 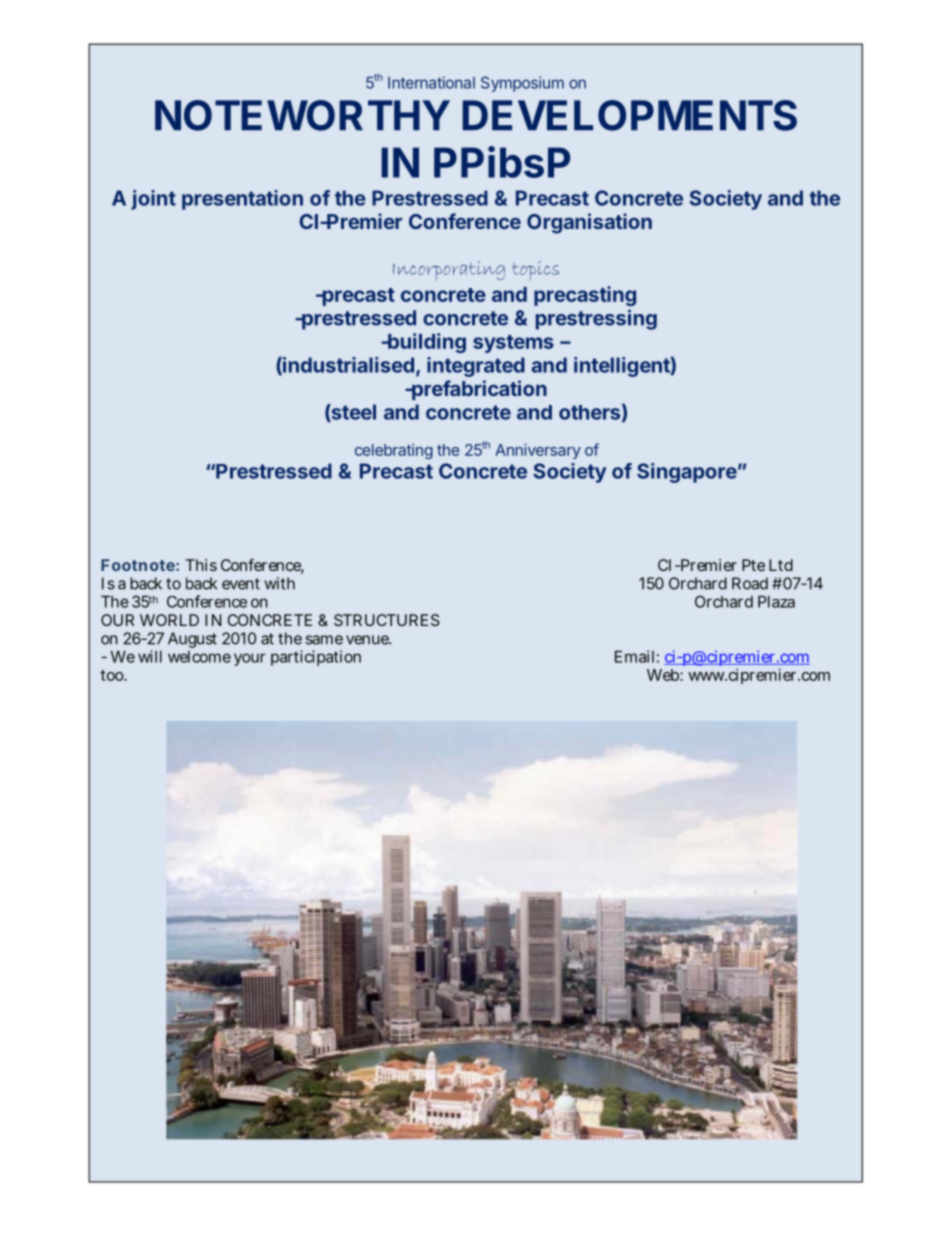 What do you see at coordinates (538, 451) in the screenshot?
I see `Anniversary` at bounding box center [538, 451].
